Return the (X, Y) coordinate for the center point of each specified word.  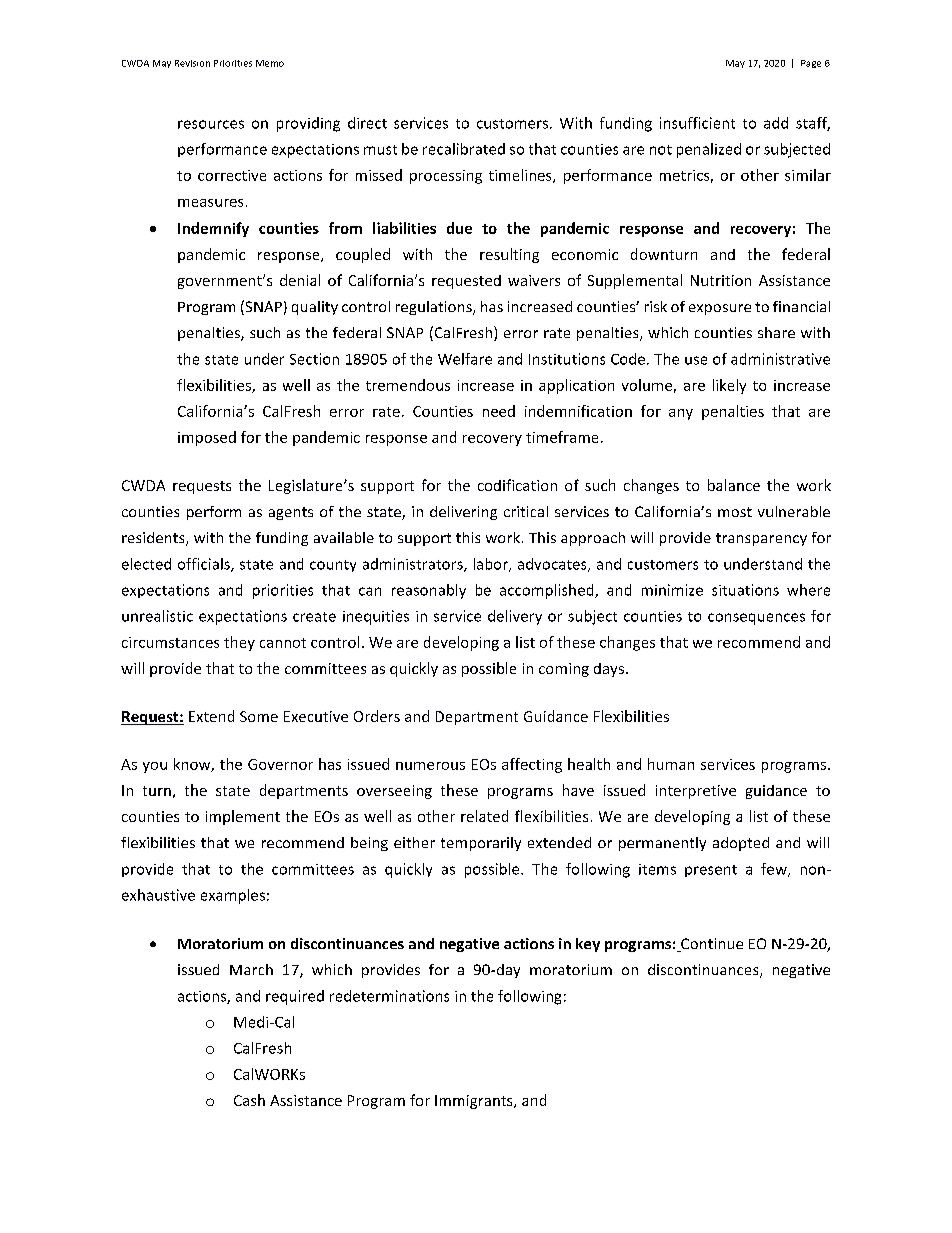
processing (446, 177)
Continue (711, 945)
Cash (249, 1100)
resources (211, 124)
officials (205, 565)
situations (745, 590)
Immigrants (475, 1102)
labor (492, 565)
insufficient (697, 123)
